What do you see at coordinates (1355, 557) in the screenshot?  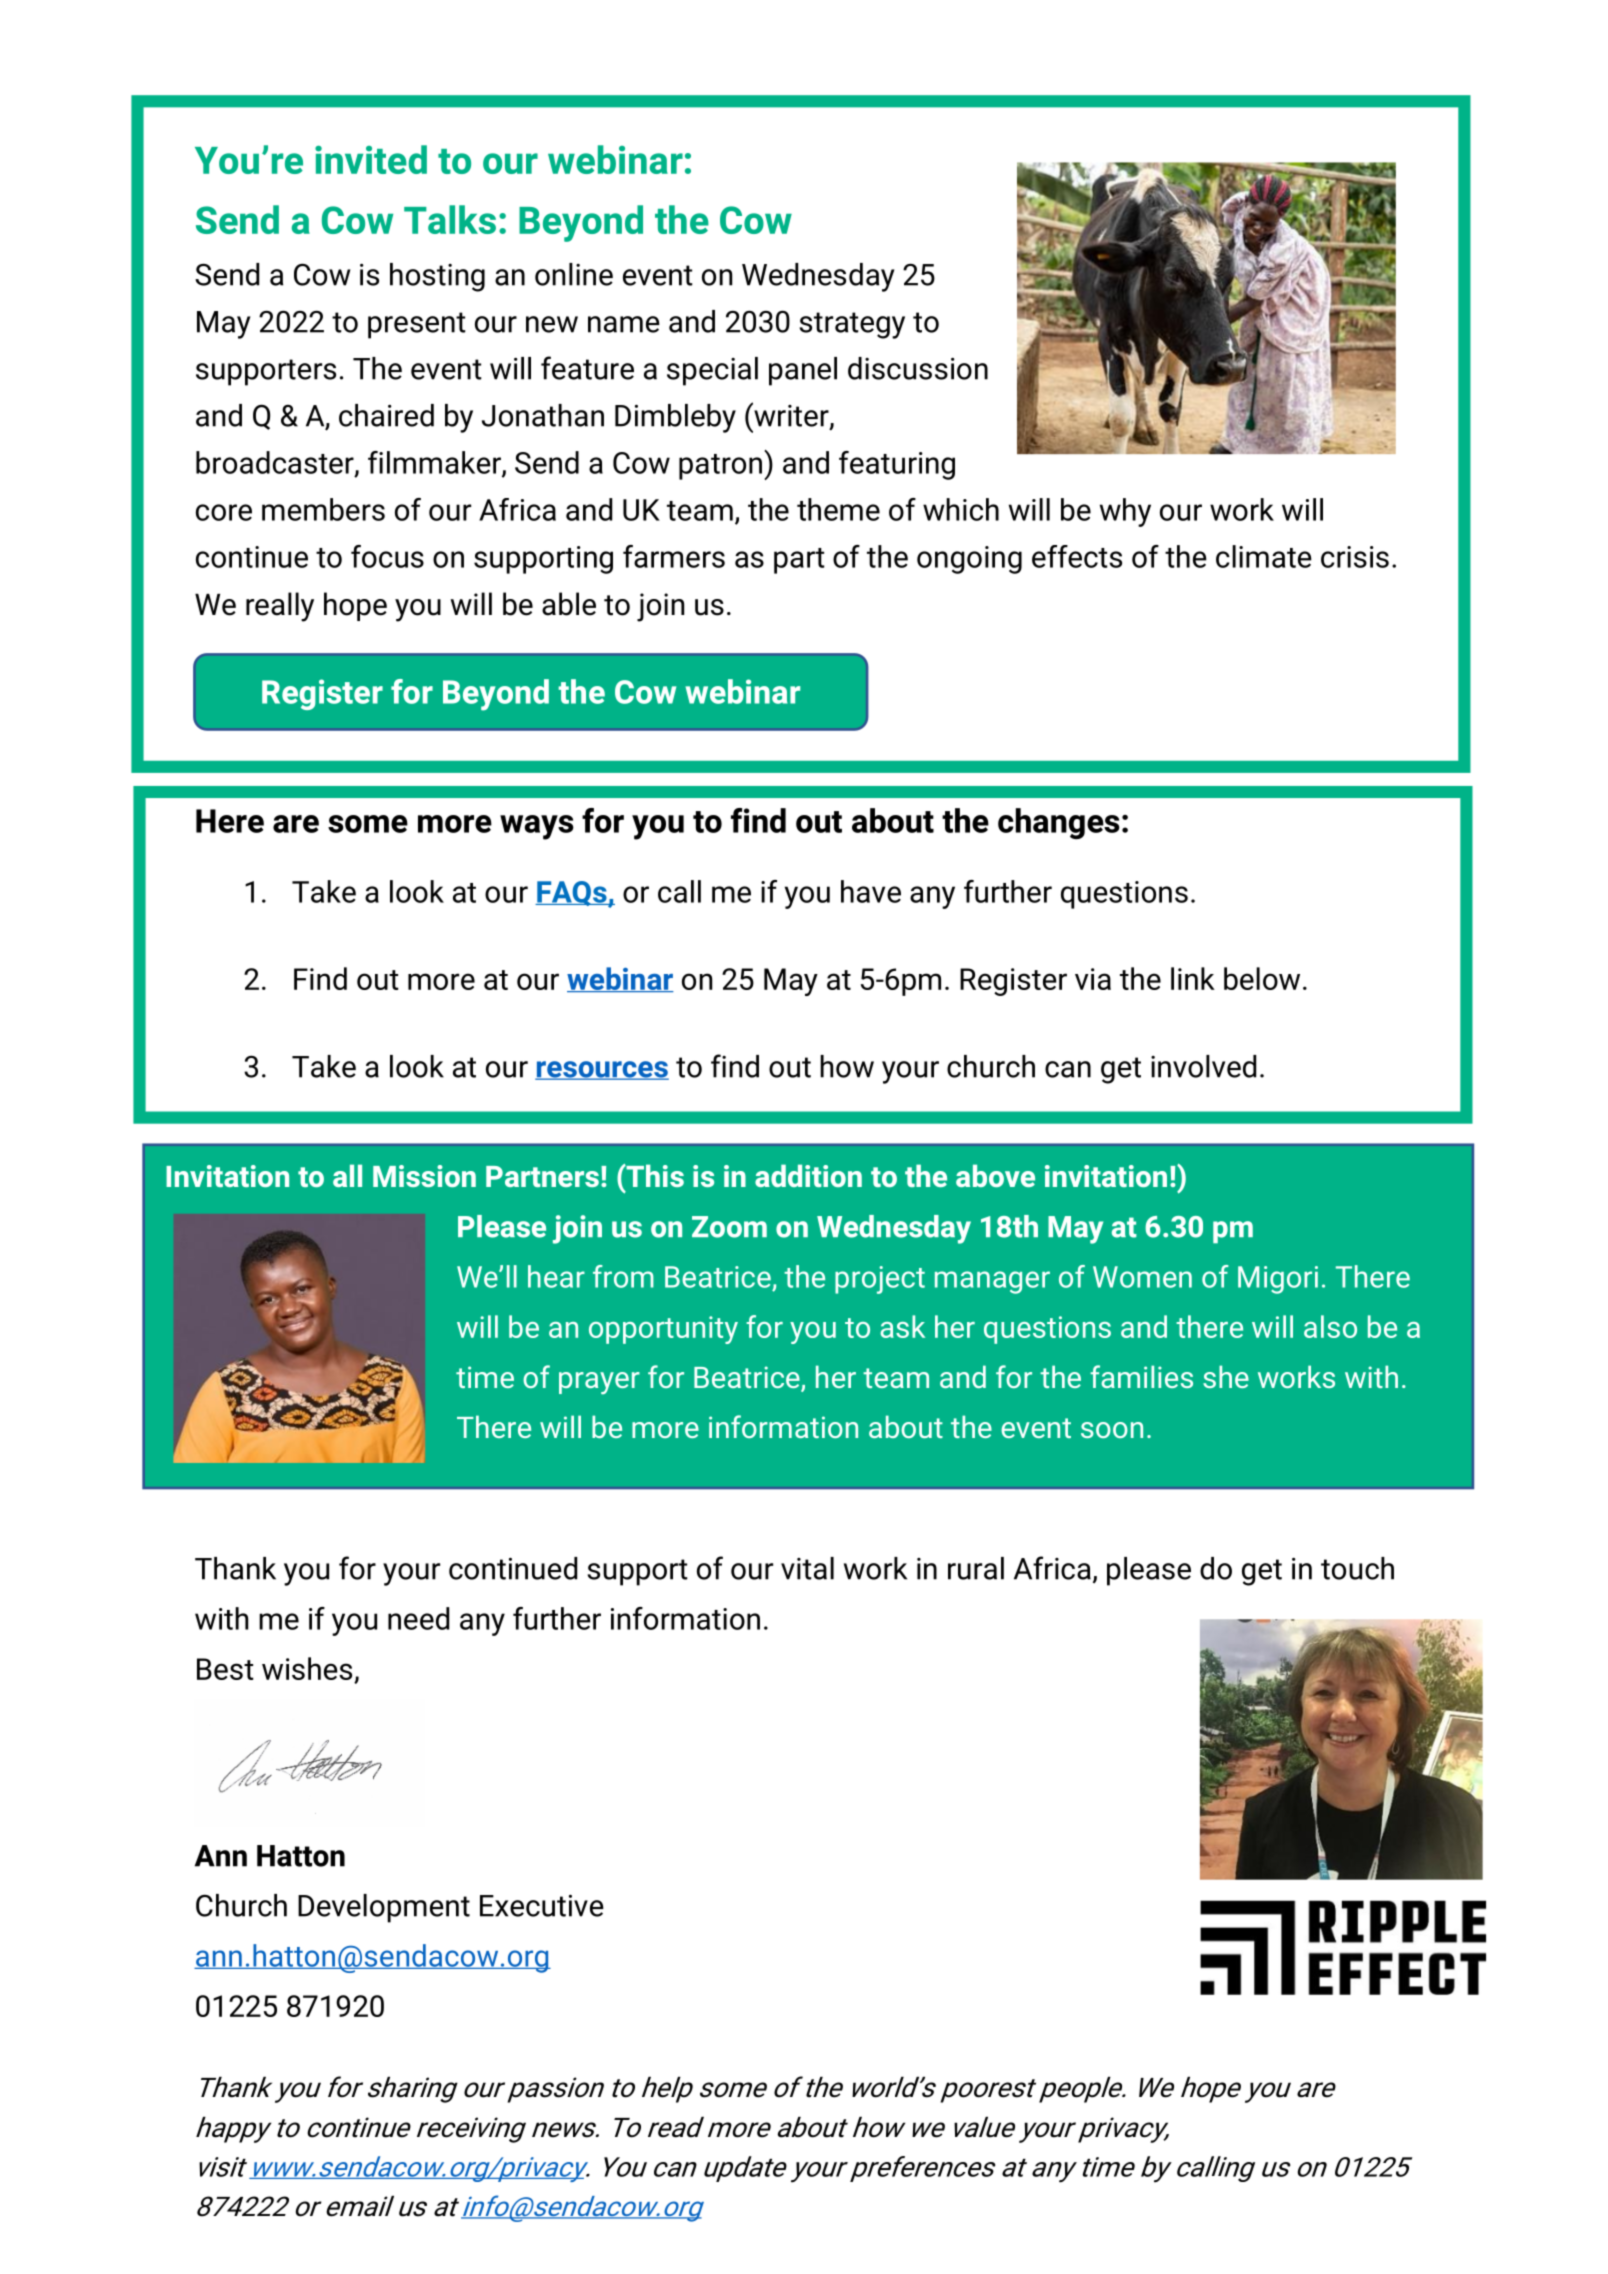 I see `crisis` at bounding box center [1355, 557].
